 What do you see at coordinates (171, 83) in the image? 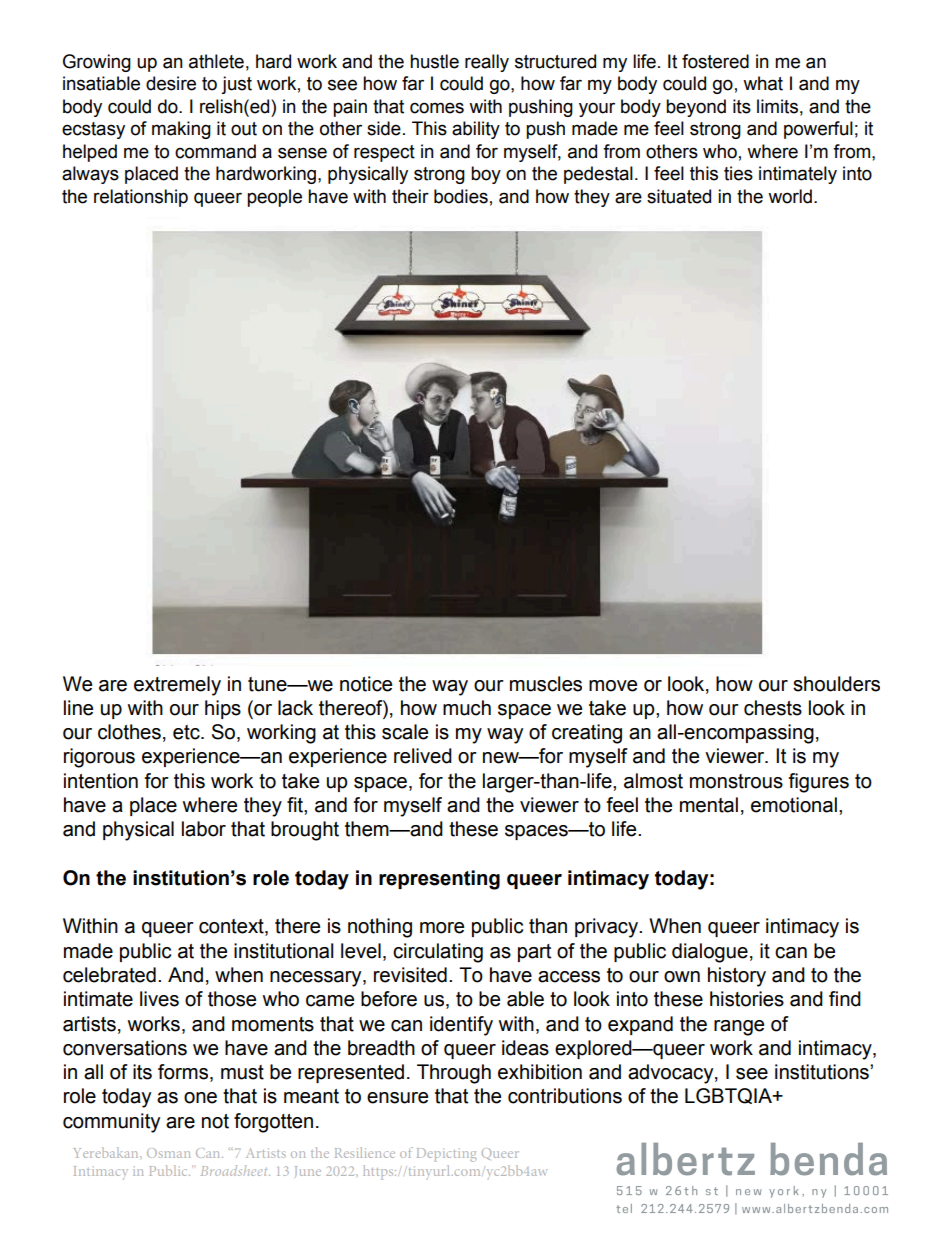
I see `desire` at bounding box center [171, 83].
